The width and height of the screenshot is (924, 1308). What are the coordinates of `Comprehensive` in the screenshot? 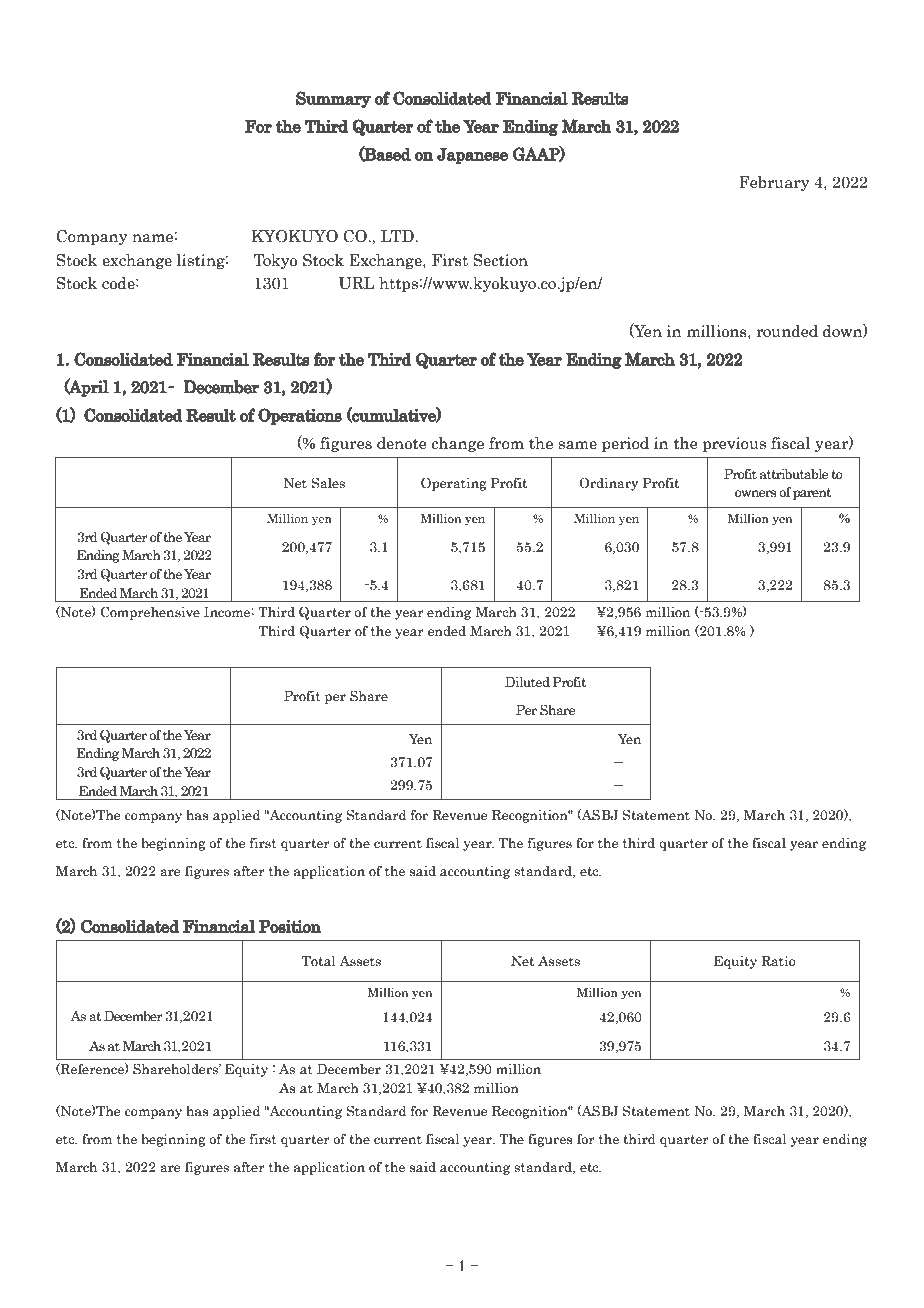 It's located at (150, 613).
